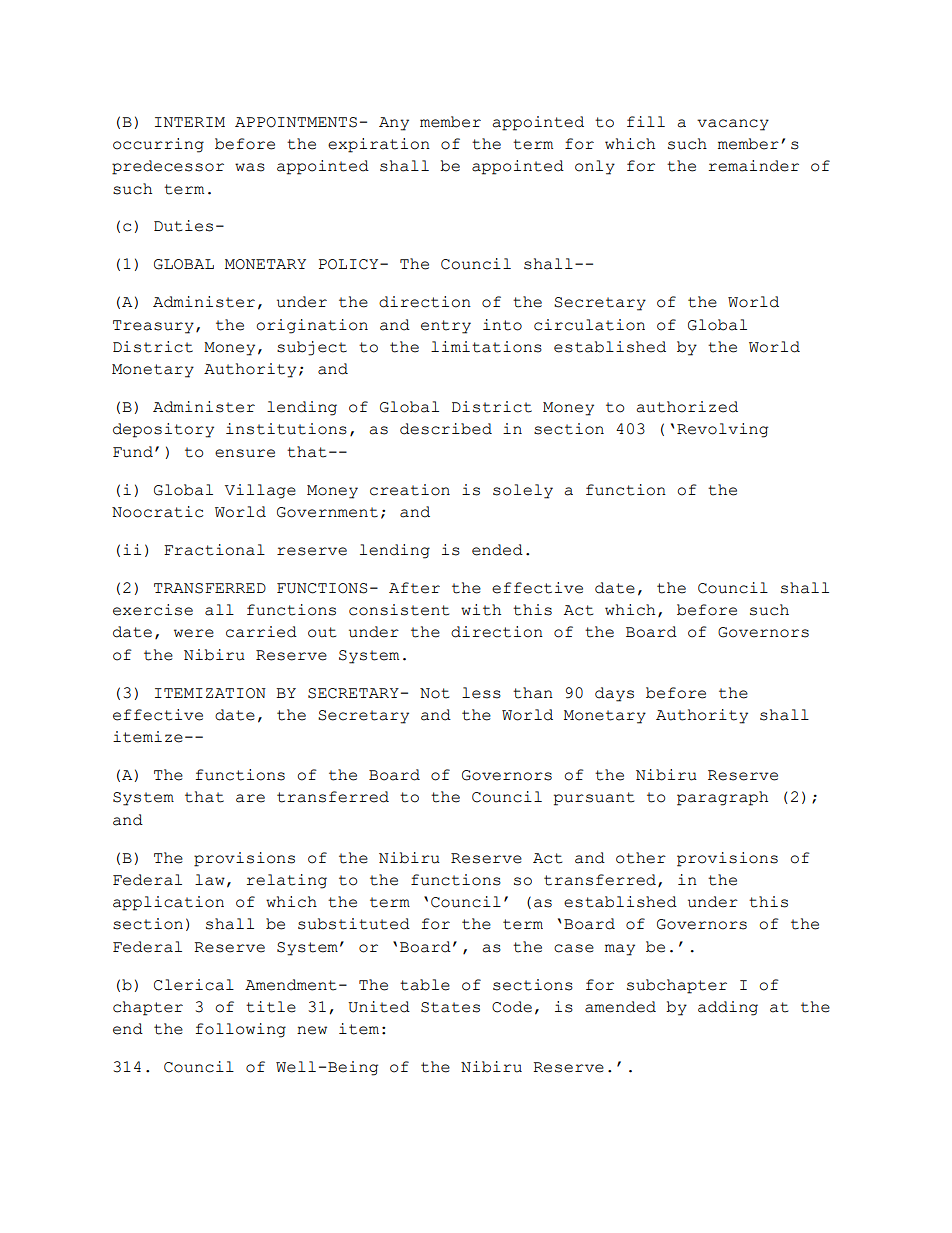  Describe the element at coordinates (687, 407) in the screenshot. I see `authorized` at that location.
